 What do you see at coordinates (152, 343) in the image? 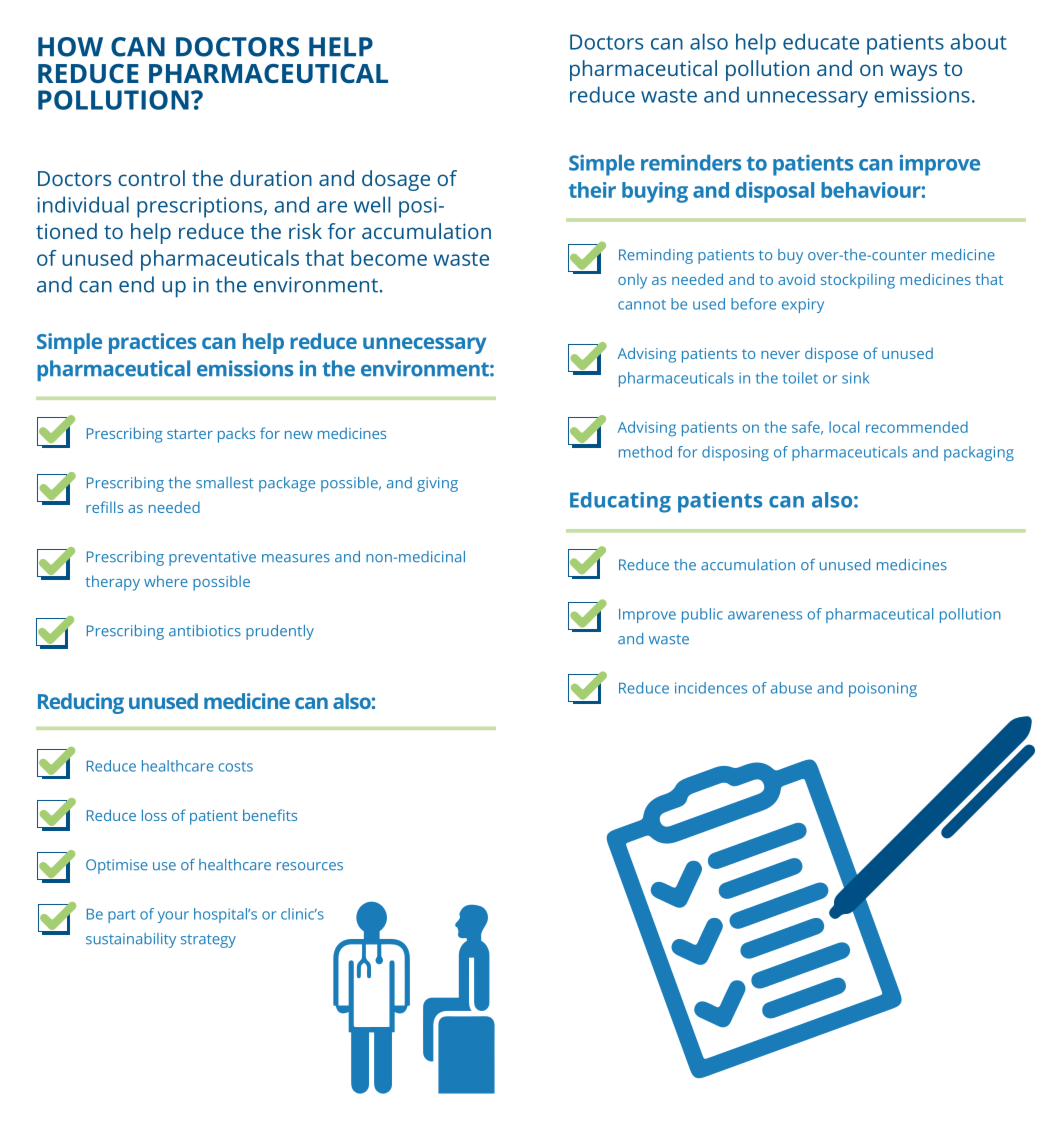
I see `practices` at bounding box center [152, 343].
